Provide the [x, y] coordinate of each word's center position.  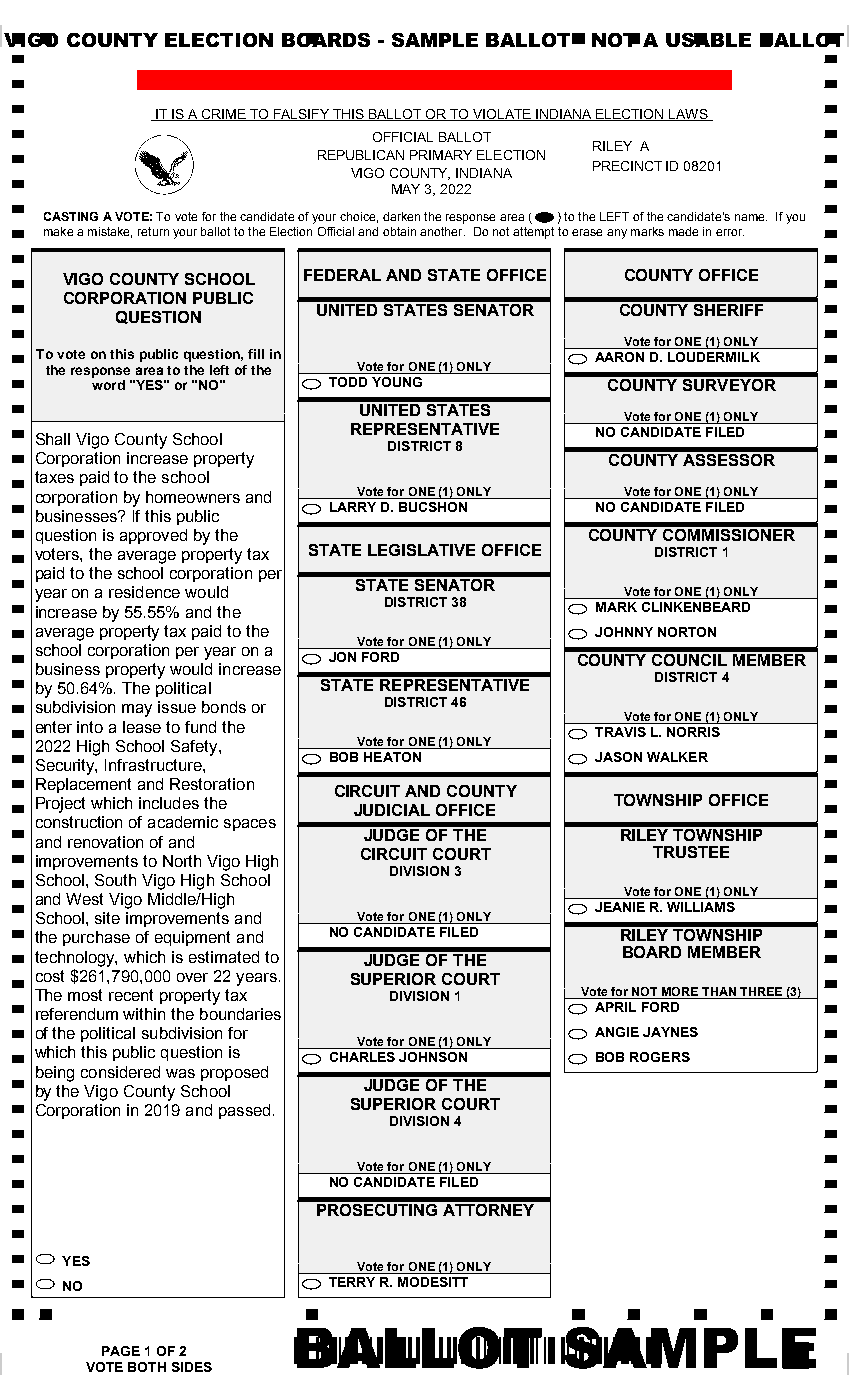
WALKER [677, 757]
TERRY [352, 1282]
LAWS [688, 115]
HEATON [392, 757]
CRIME [223, 115]
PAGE [121, 1351]
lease [142, 727]
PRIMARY [441, 155]
